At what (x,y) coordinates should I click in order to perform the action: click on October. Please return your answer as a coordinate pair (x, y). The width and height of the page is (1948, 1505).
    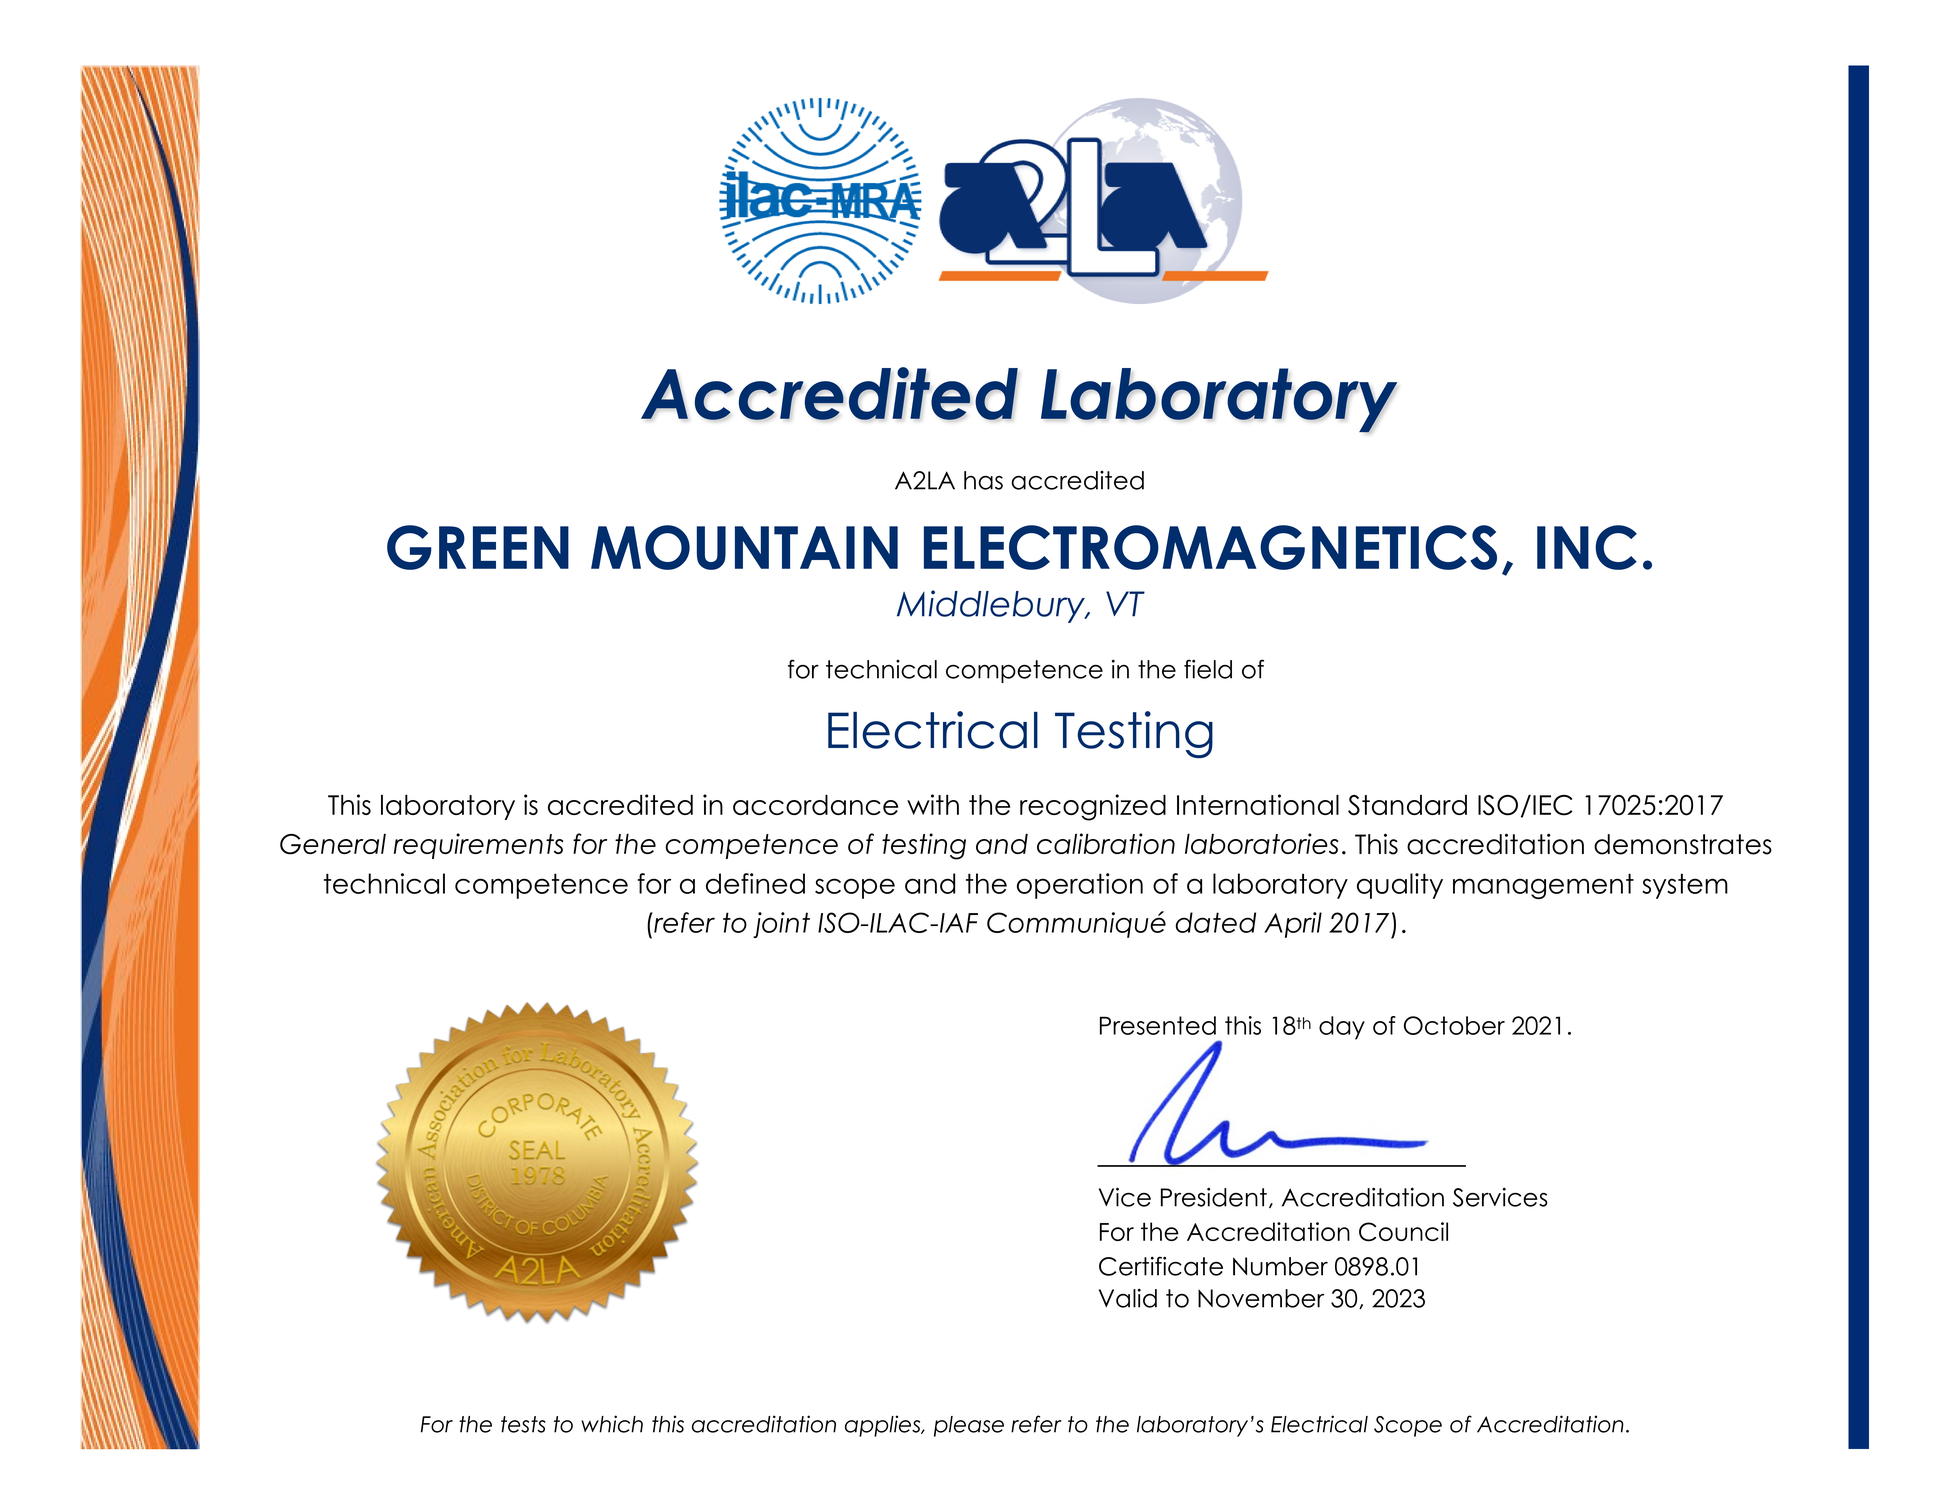
    Looking at the image, I should click on (1454, 1025).
